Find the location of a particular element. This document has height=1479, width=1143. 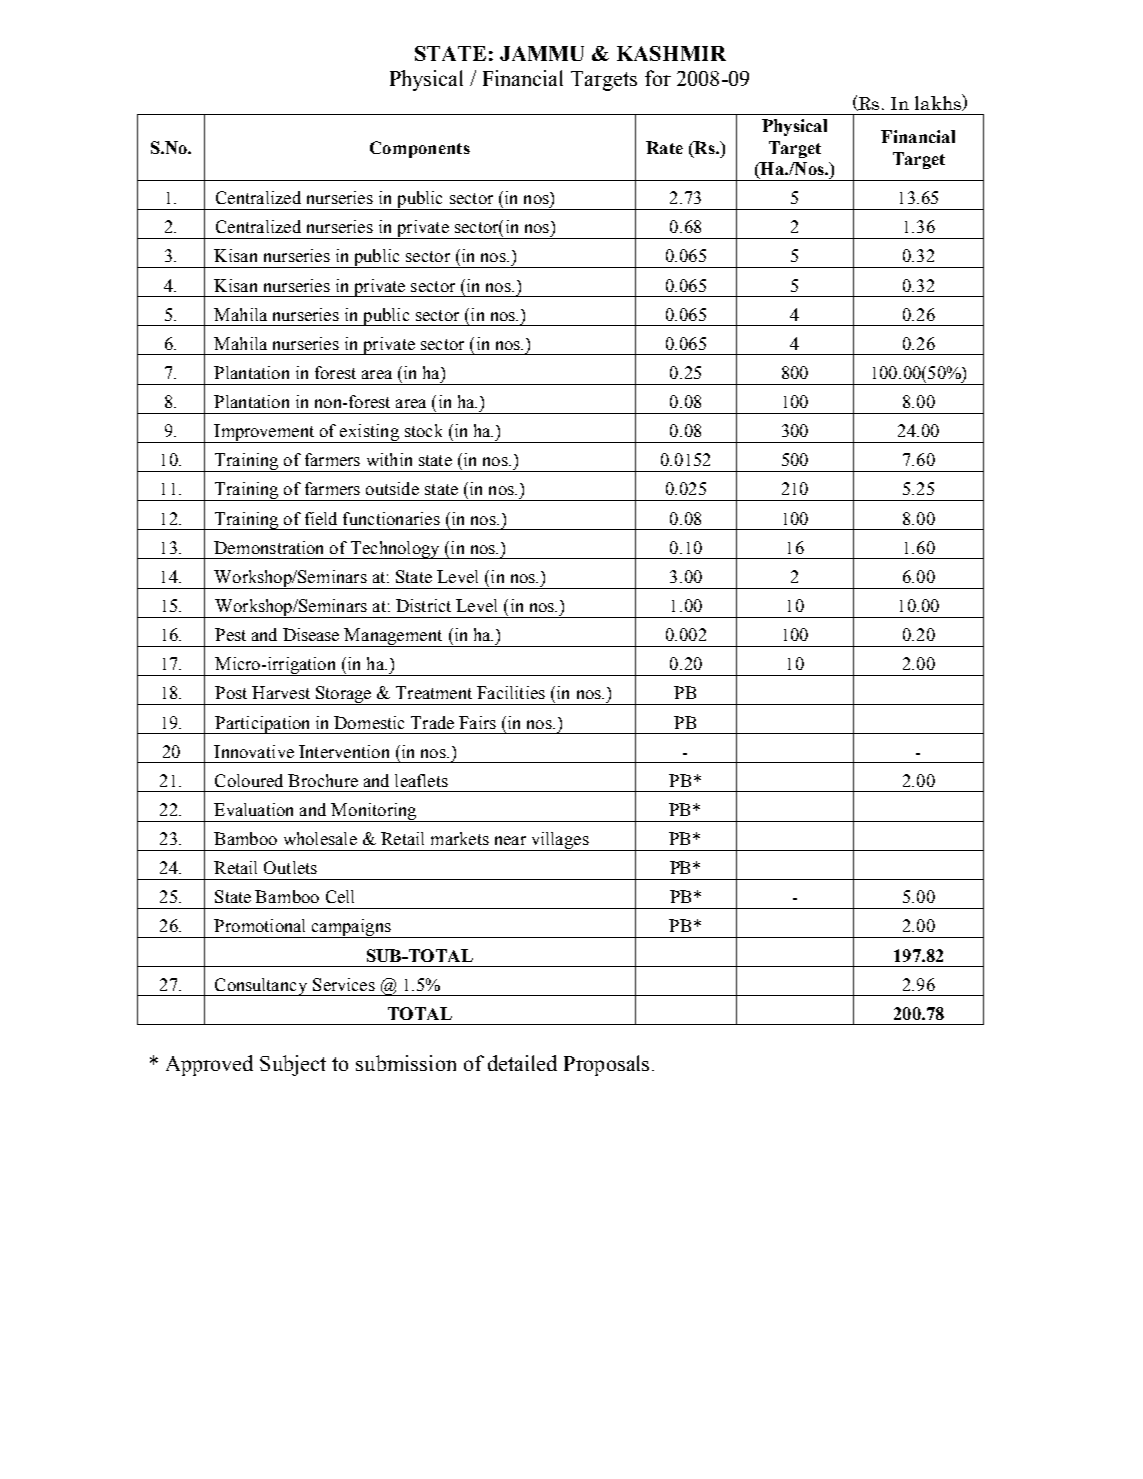

villages is located at coordinates (560, 841).
